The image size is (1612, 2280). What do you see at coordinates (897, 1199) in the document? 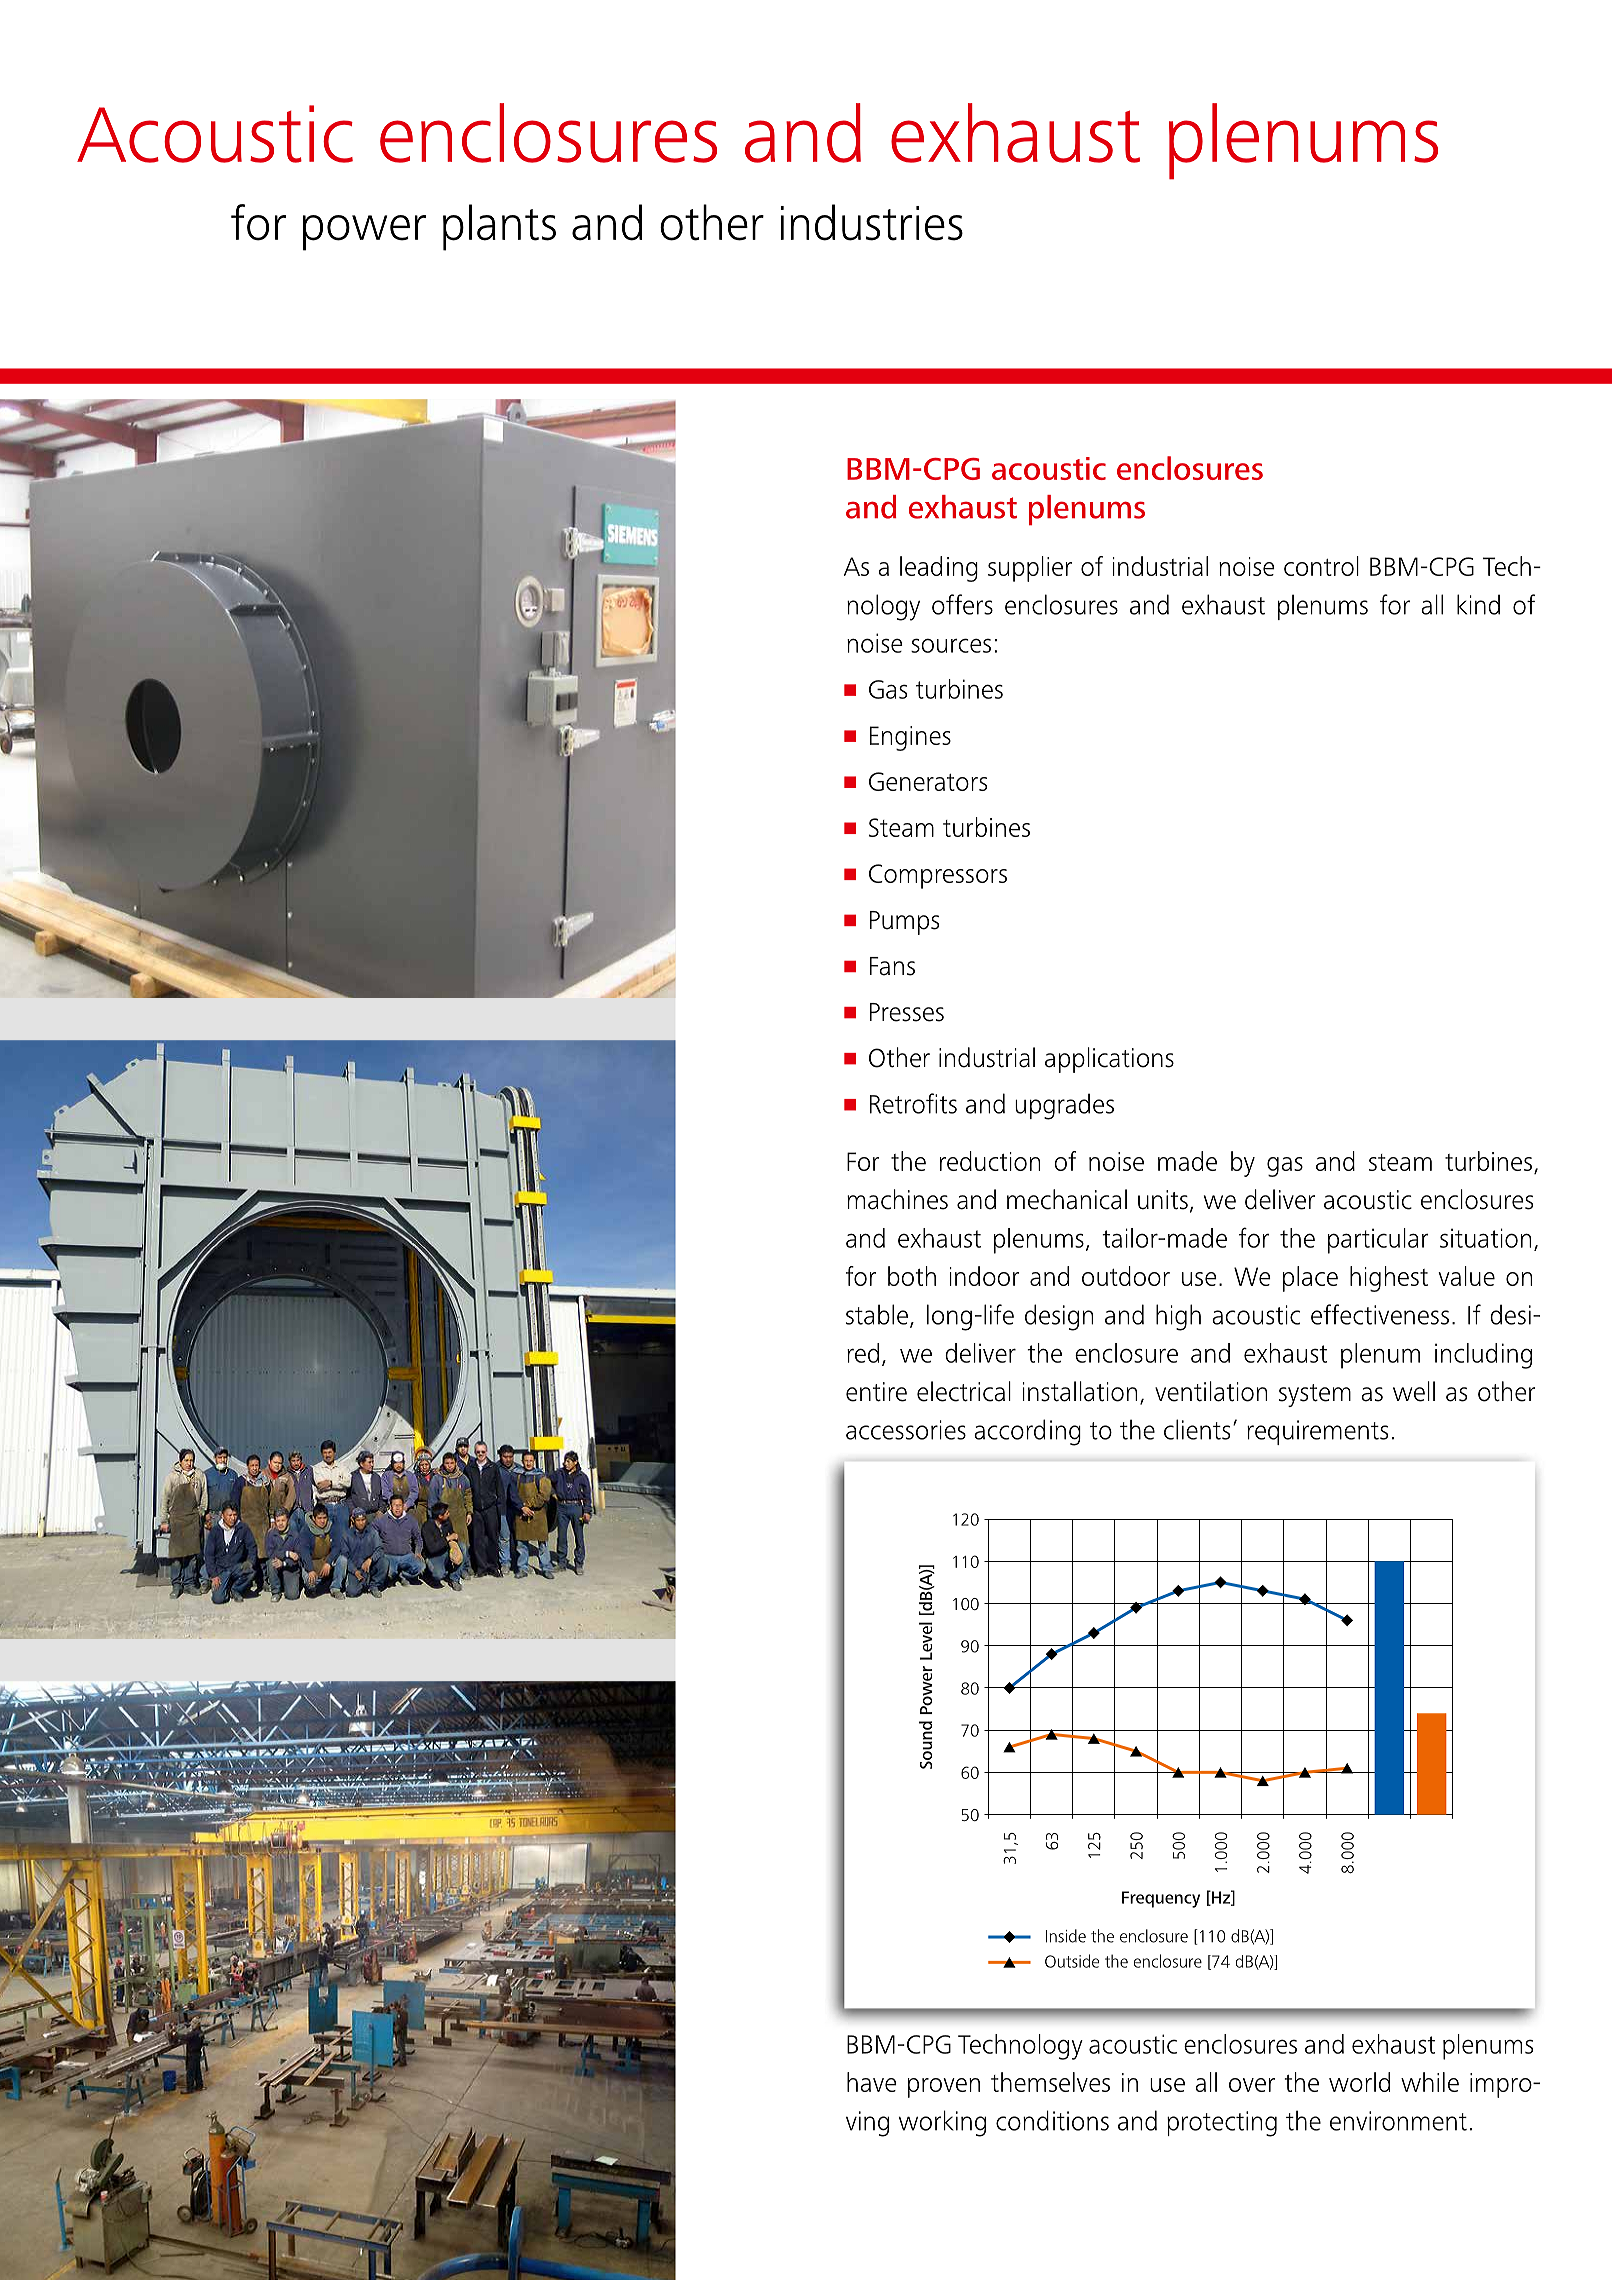
I see `machines` at bounding box center [897, 1199].
